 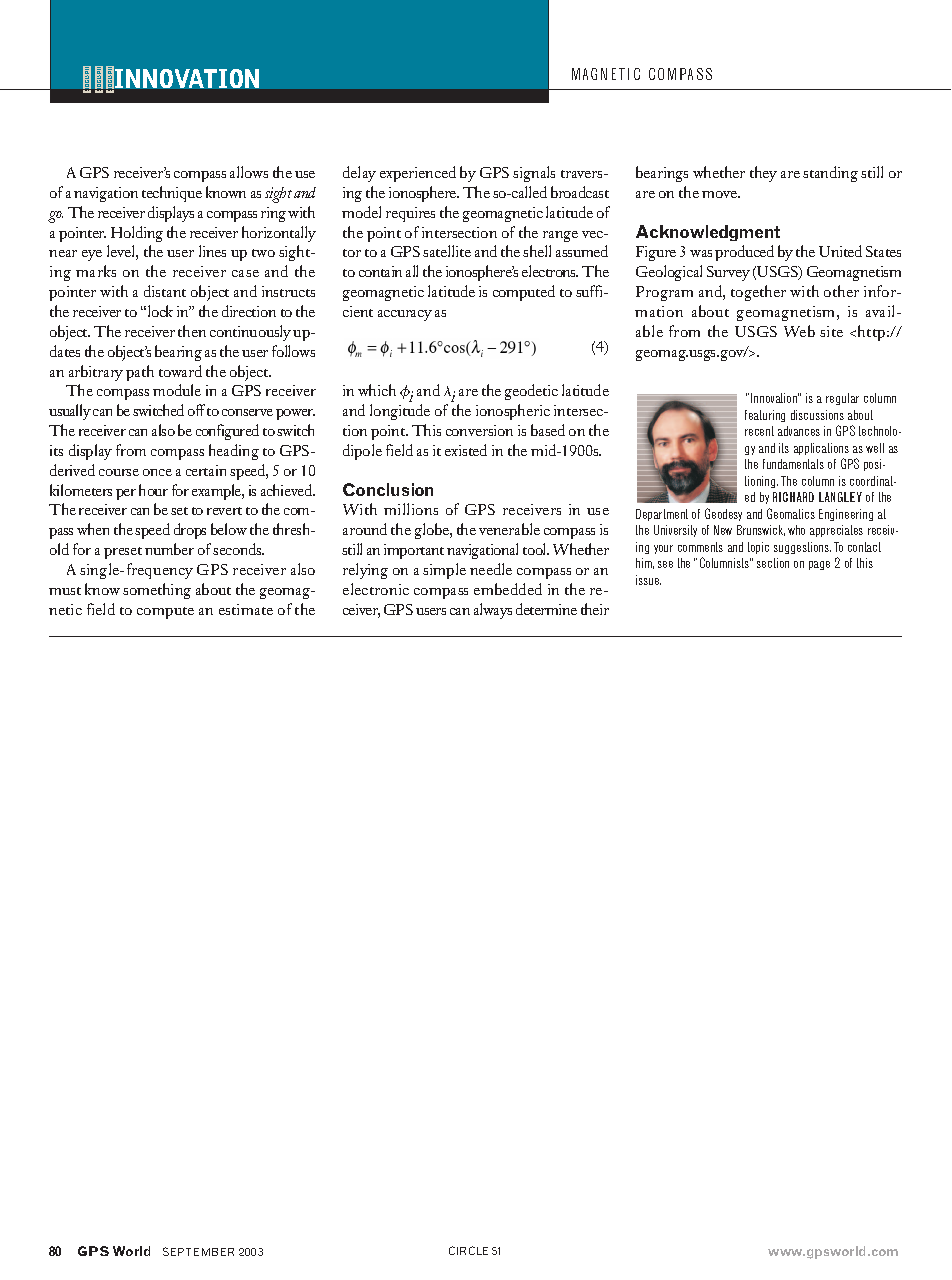 I want to click on page, so click(x=819, y=565).
